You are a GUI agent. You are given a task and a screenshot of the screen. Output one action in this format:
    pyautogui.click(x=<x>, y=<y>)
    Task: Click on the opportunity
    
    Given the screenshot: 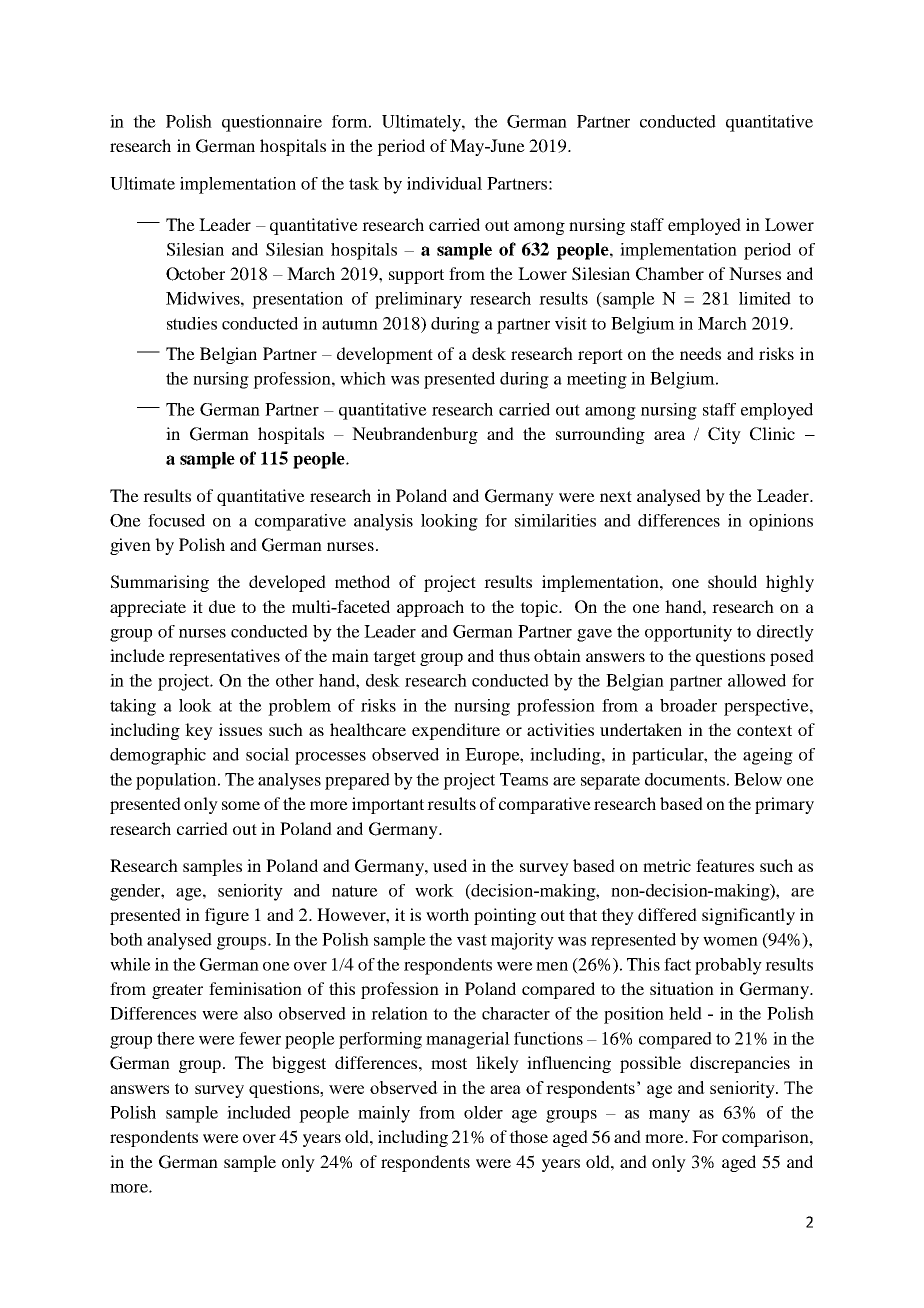 What is the action you would take?
    pyautogui.click(x=688, y=633)
